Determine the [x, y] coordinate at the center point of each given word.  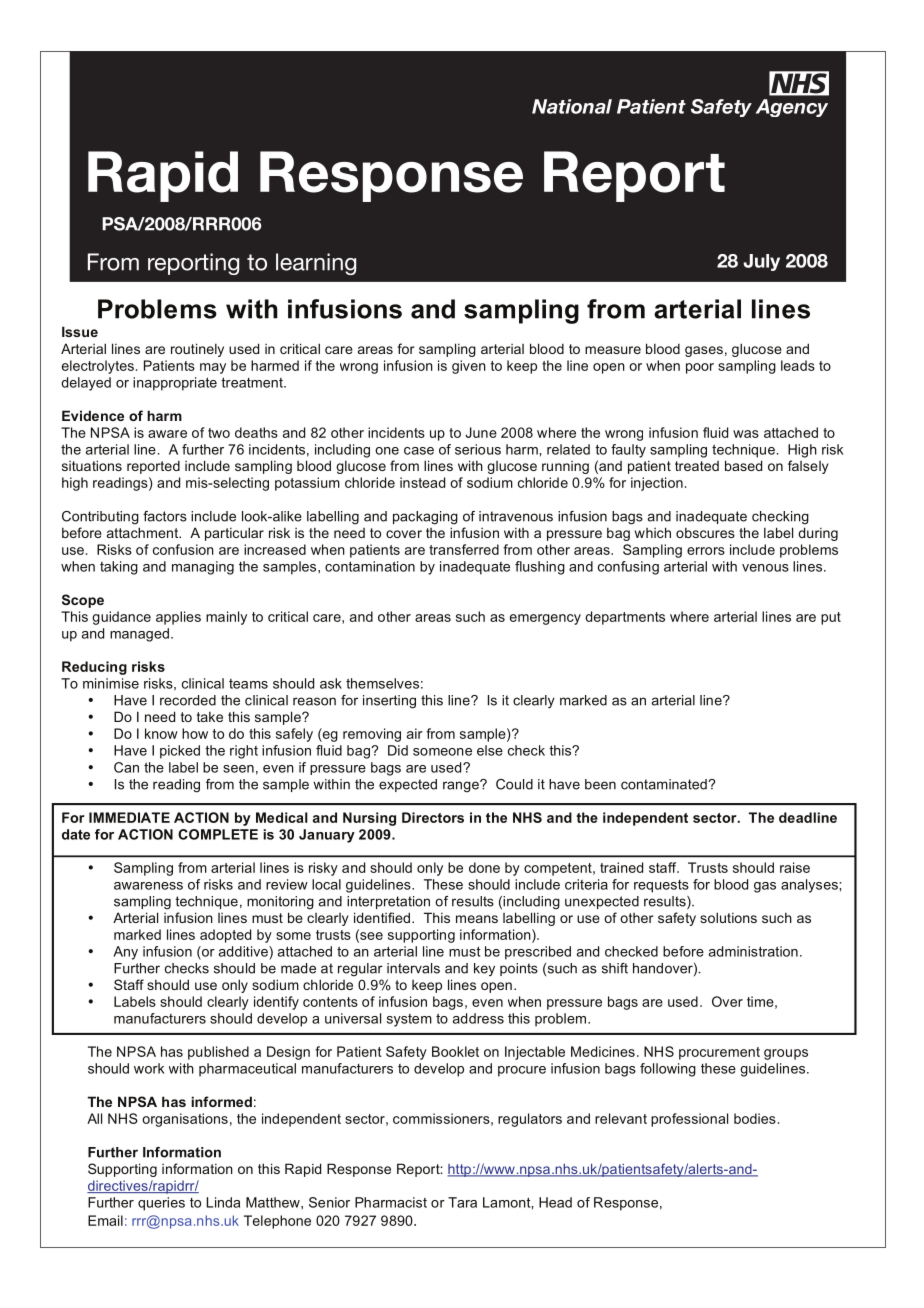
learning [316, 264]
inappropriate [175, 384]
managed [139, 635]
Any [125, 953]
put [831, 618]
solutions [728, 917]
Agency [792, 108]
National [572, 106]
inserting [389, 702]
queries [161, 1204]
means [477, 919]
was [746, 434]
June [481, 432]
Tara [462, 1202]
